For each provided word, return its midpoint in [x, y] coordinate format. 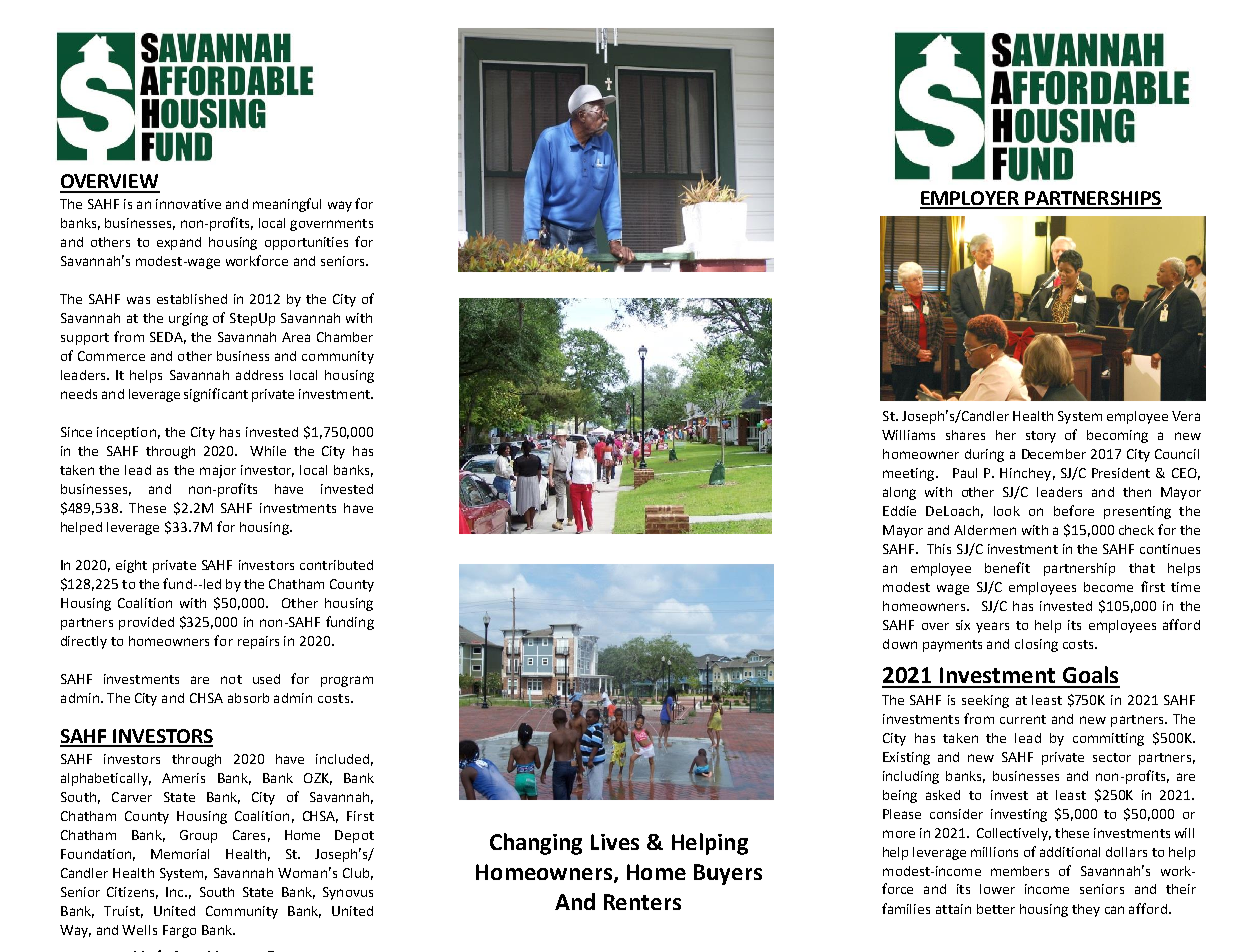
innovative [188, 204]
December [1054, 454]
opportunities [306, 243]
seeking [985, 701]
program [347, 681]
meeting [910, 474]
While [268, 451]
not [231, 679]
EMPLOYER [970, 199]
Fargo [179, 931]
